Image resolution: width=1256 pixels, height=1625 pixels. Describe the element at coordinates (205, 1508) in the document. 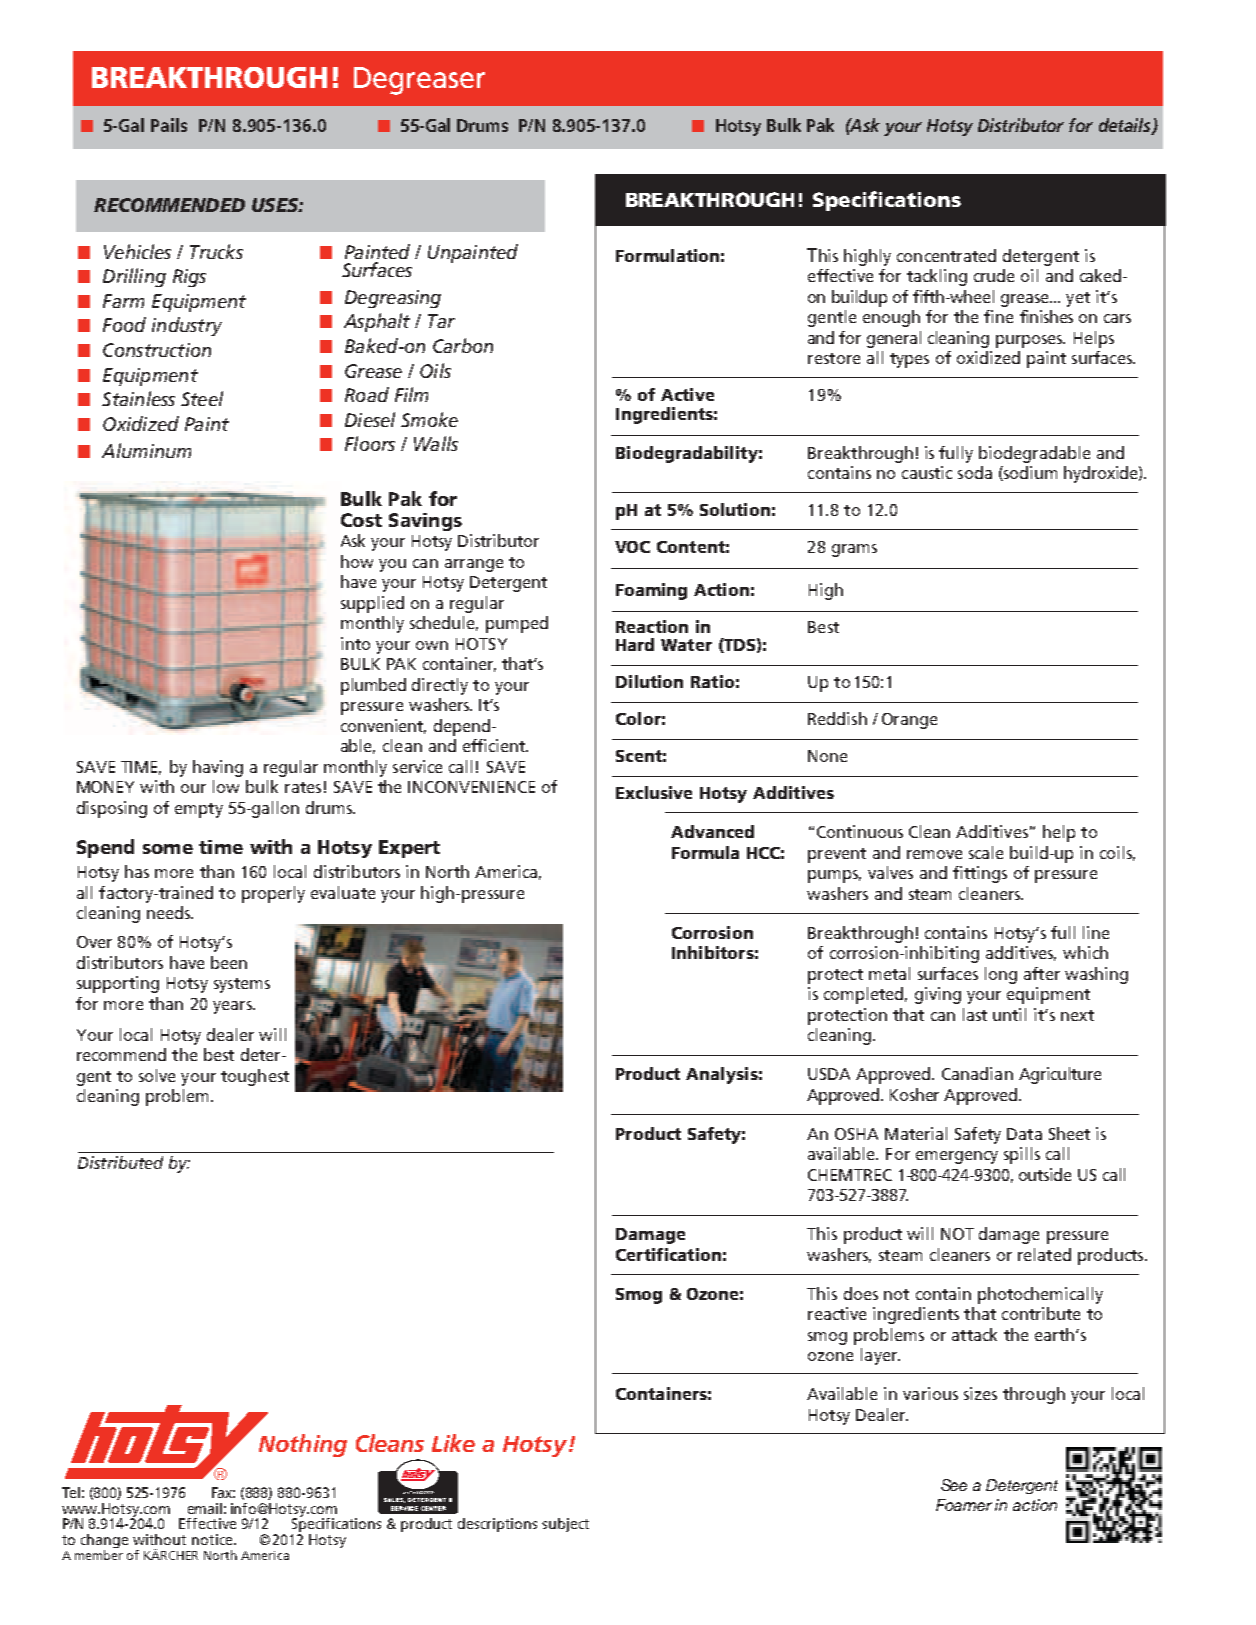

I see `email` at that location.
